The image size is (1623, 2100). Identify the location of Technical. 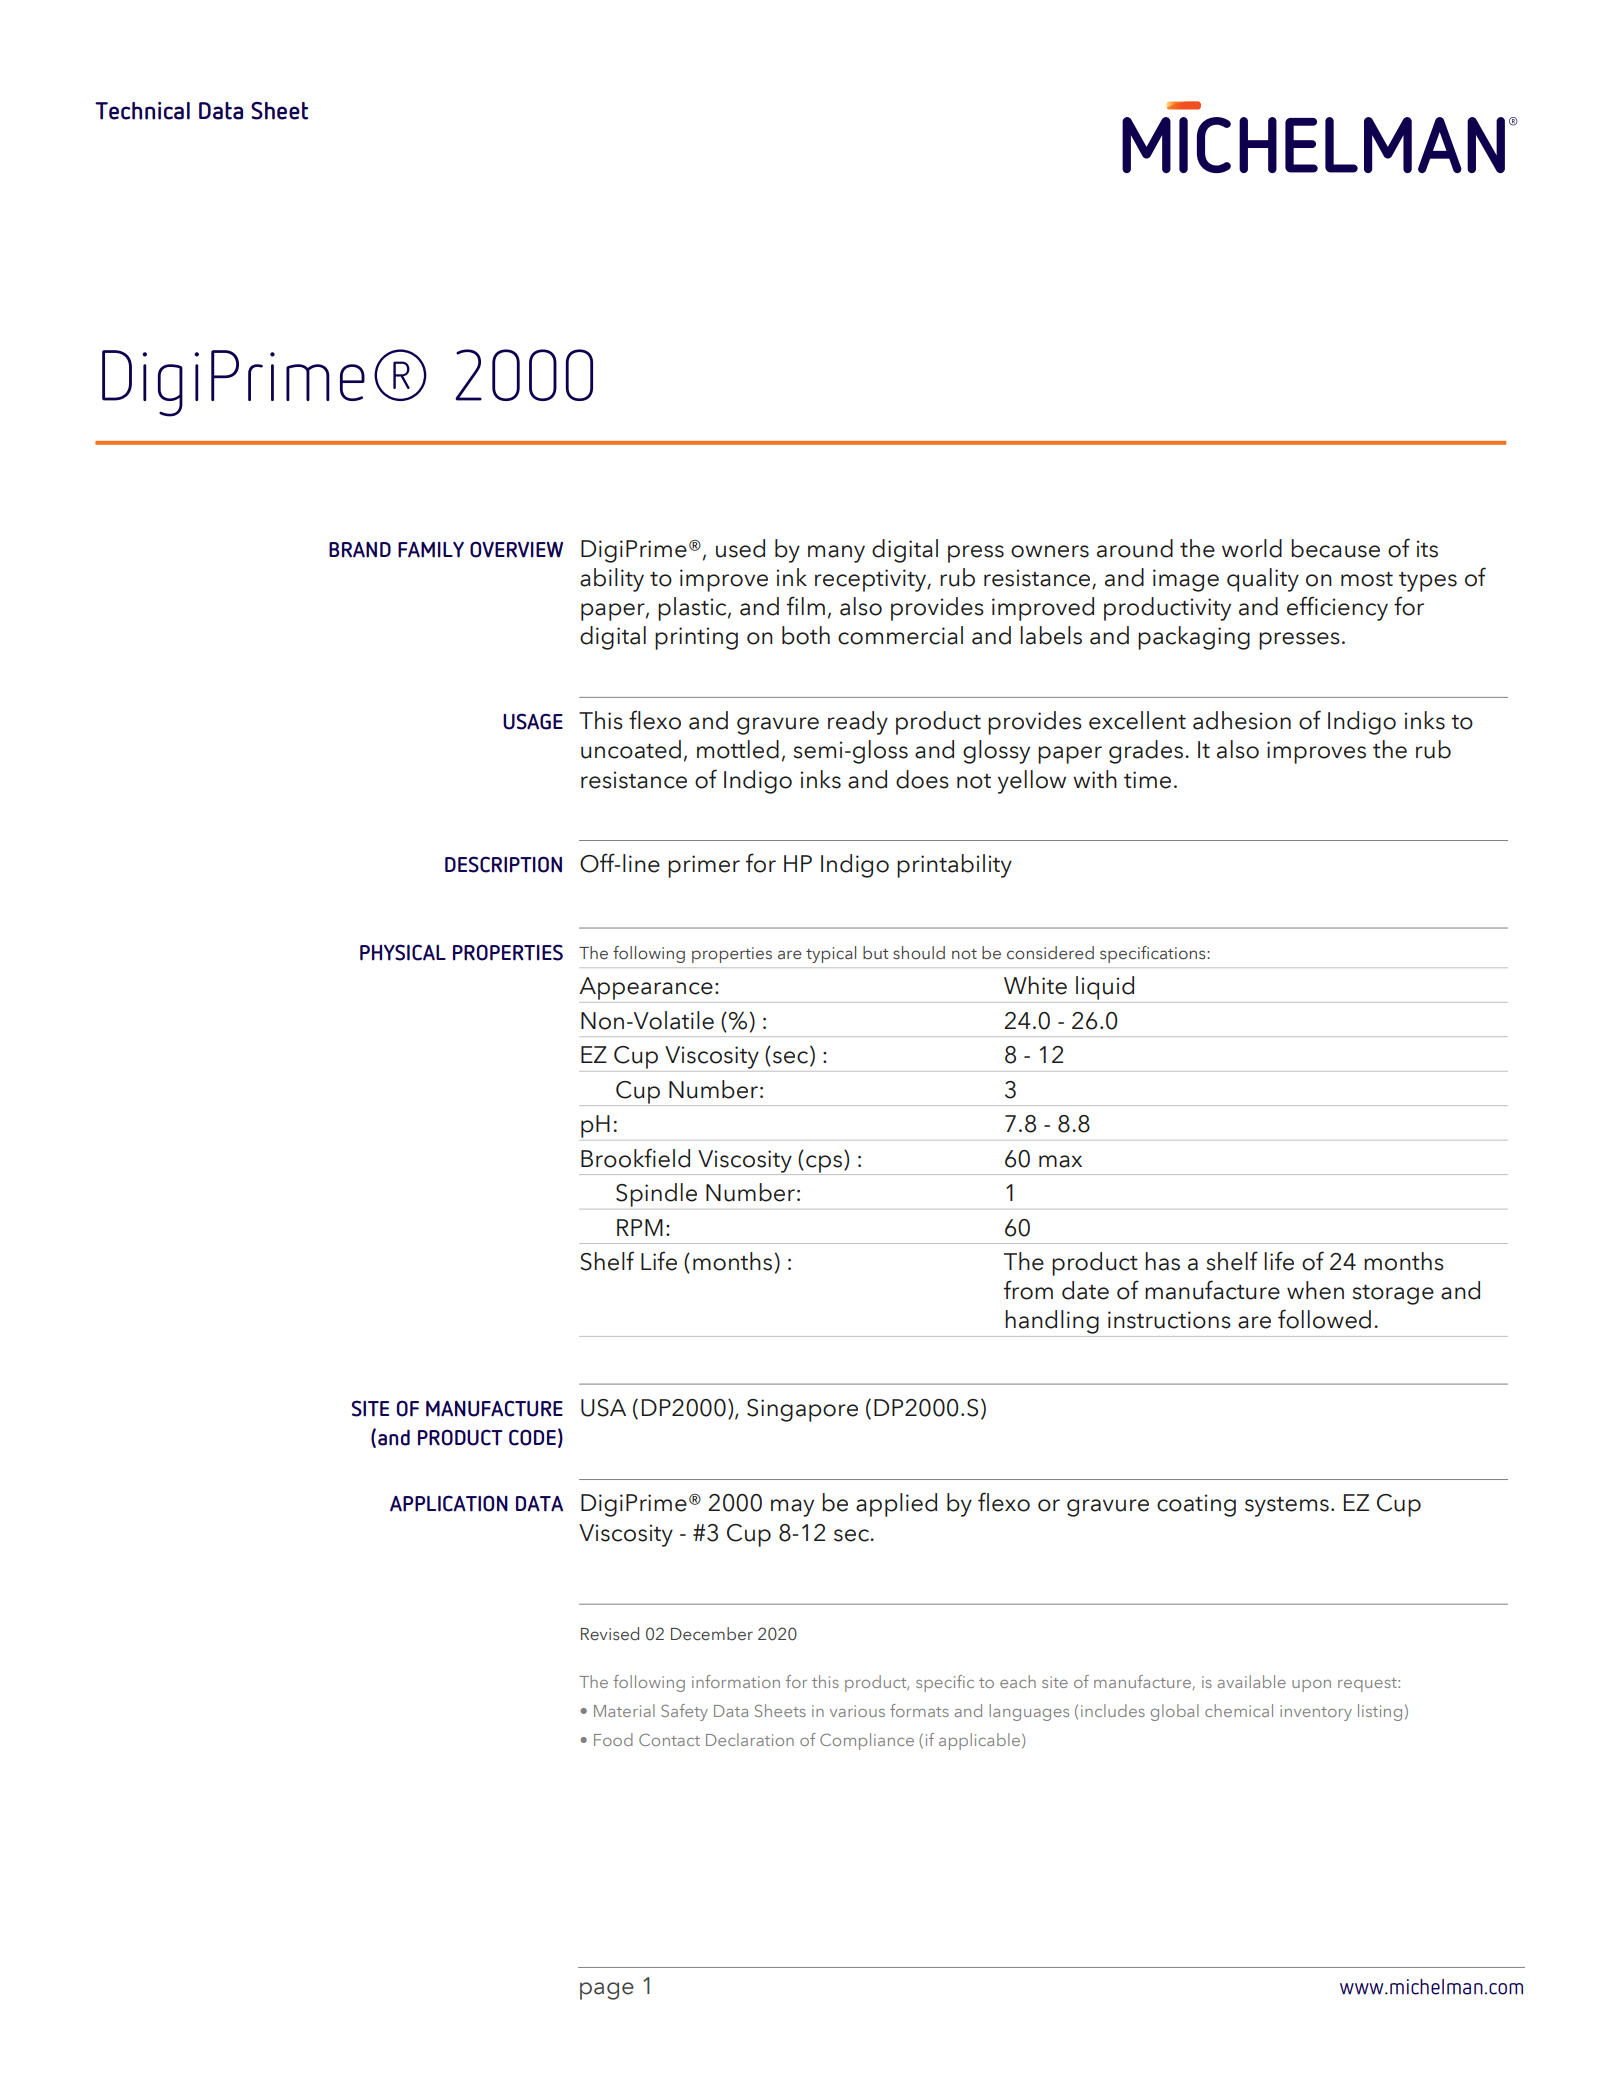
(142, 111).
